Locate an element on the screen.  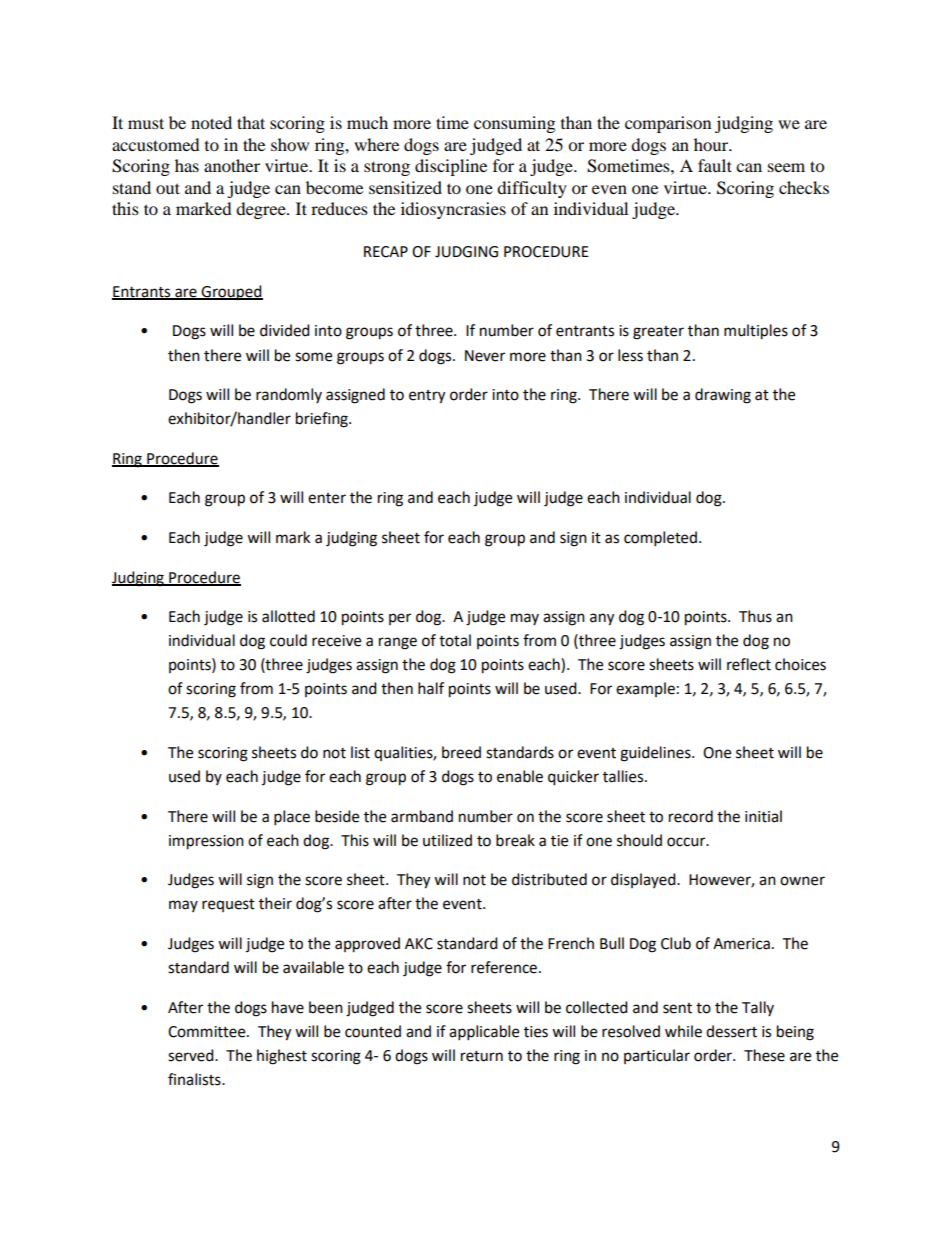
discipline is located at coordinates (451, 167).
